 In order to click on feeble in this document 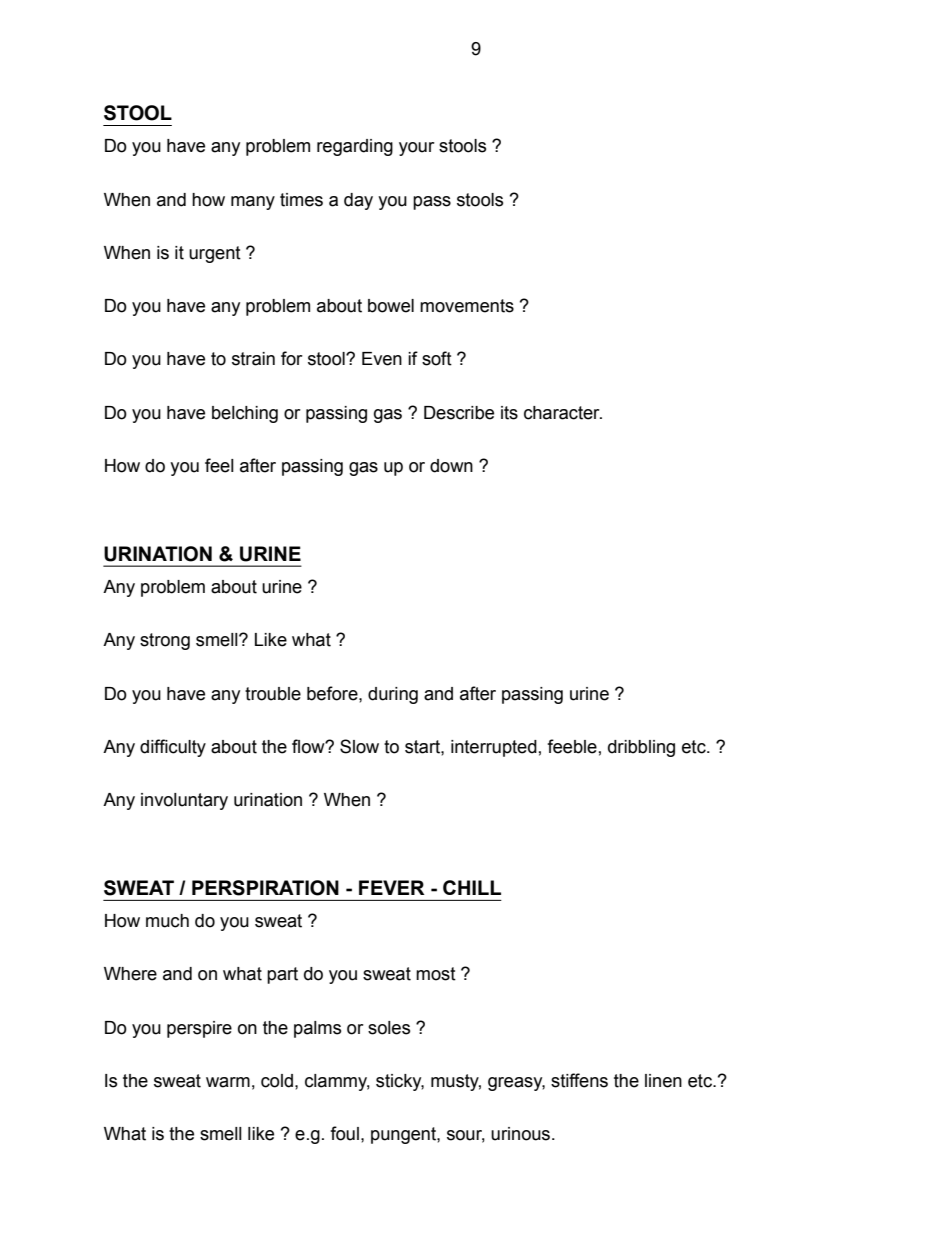, I will do `click(572, 746)`.
